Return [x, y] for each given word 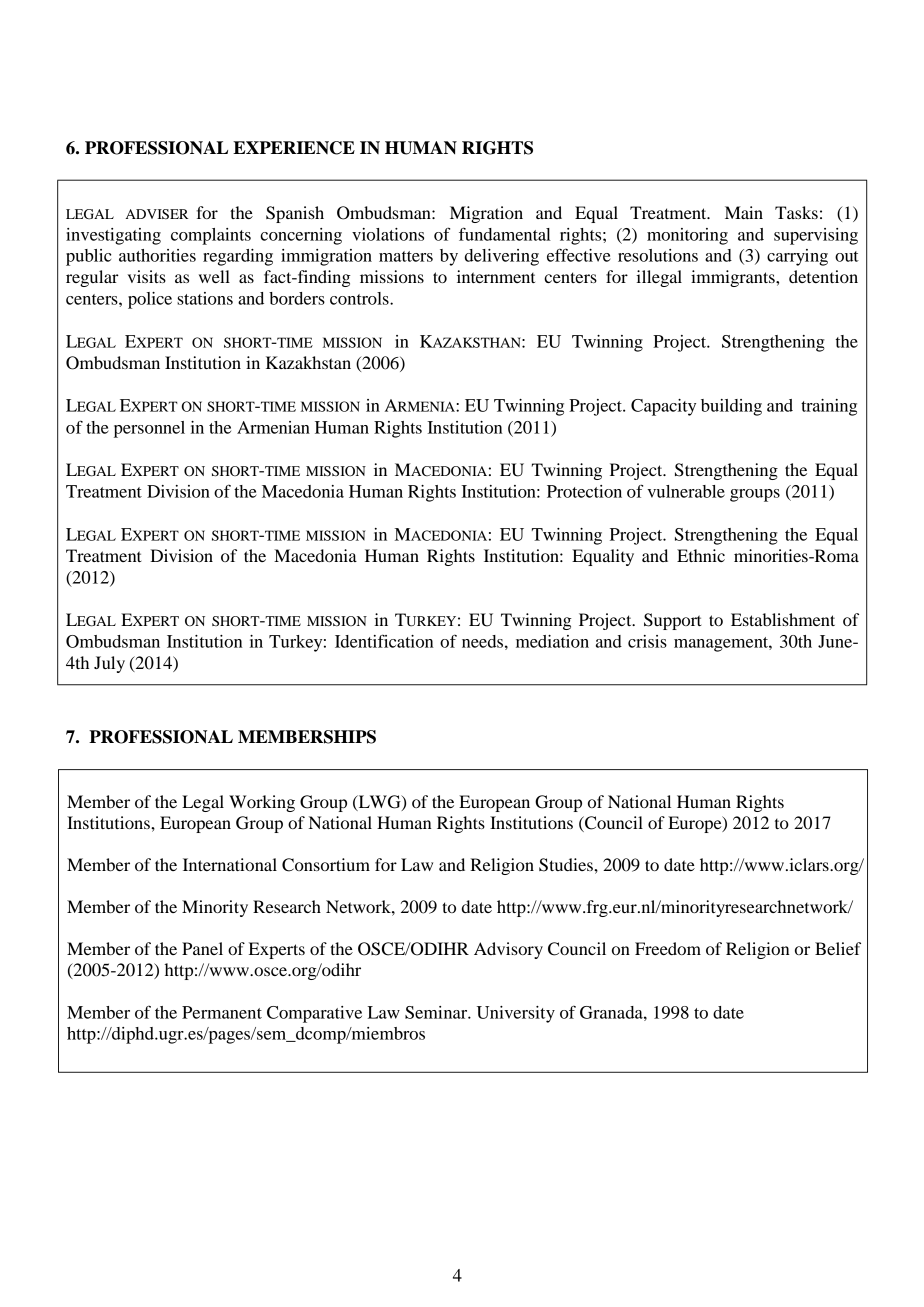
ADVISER [157, 214]
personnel [149, 429]
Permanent [222, 1012]
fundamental [505, 234]
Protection [584, 491]
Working [262, 803]
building [731, 407]
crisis [647, 641]
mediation [552, 641]
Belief [838, 948]
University [516, 1014]
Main [744, 212]
